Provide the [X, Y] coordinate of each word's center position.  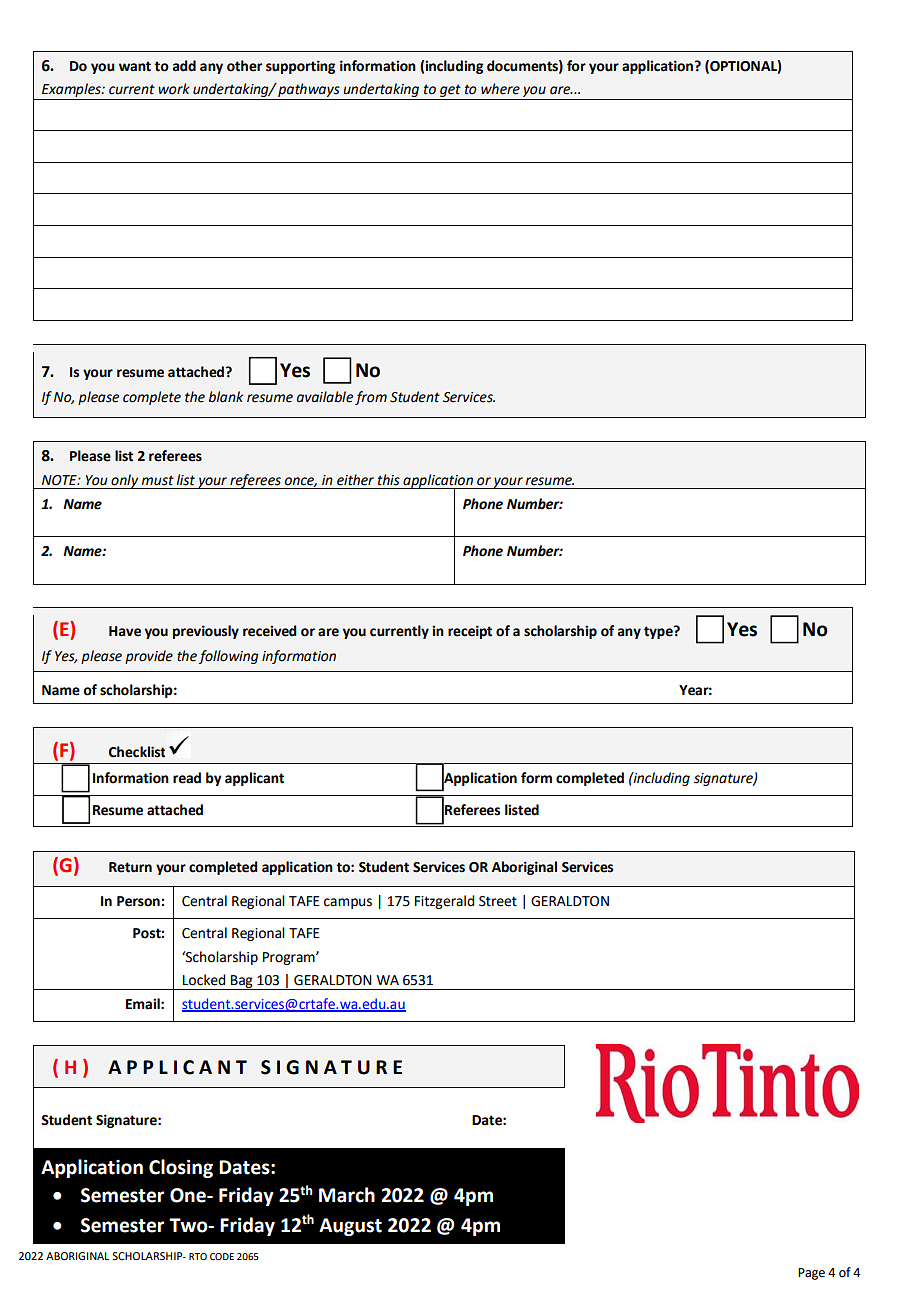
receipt [470, 632]
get [450, 92]
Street [498, 901]
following [229, 657]
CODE [222, 1256]
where [500, 89]
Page [811, 1274]
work [174, 89]
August [350, 1227]
